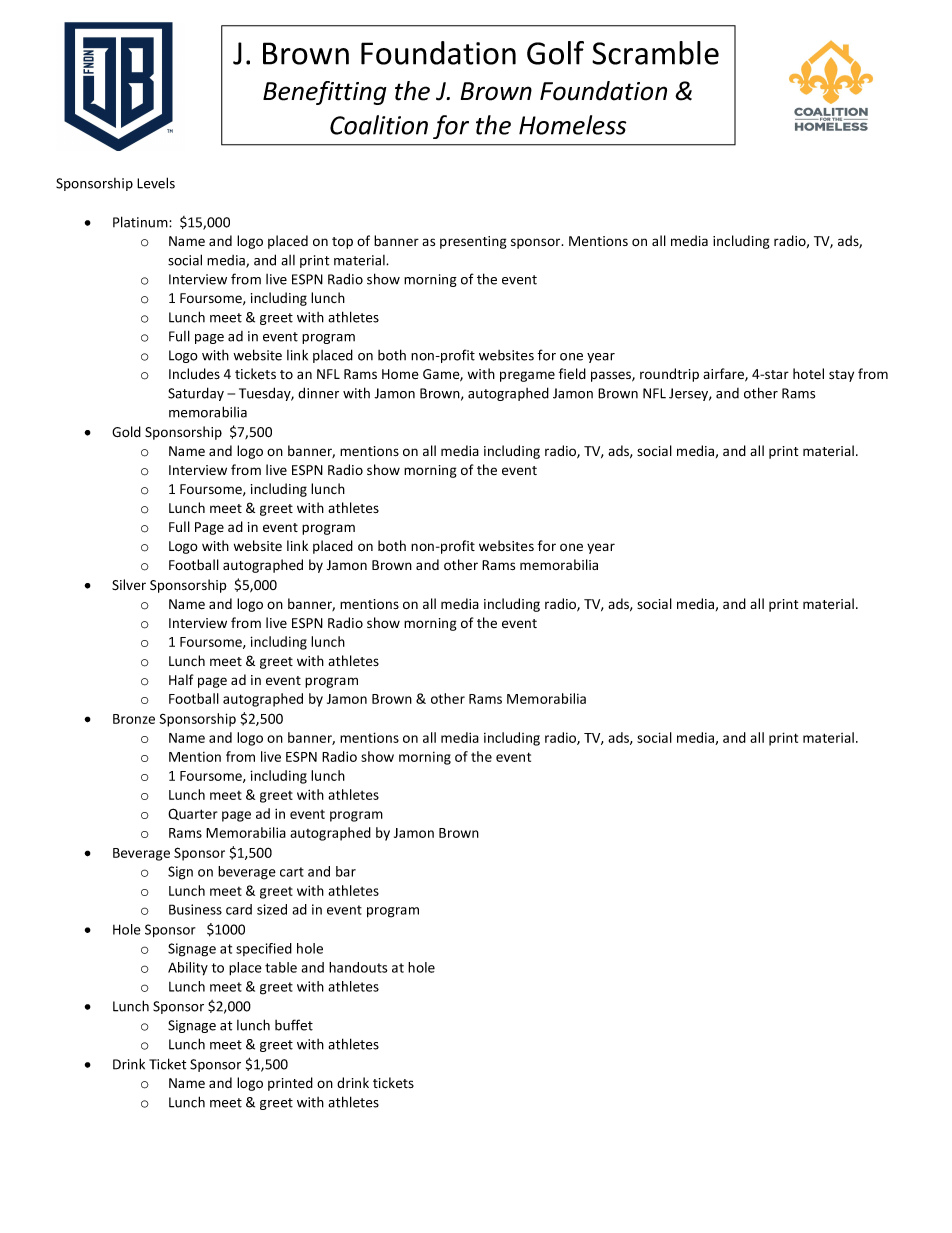  Describe the element at coordinates (188, 969) in the screenshot. I see `Ability` at that location.
